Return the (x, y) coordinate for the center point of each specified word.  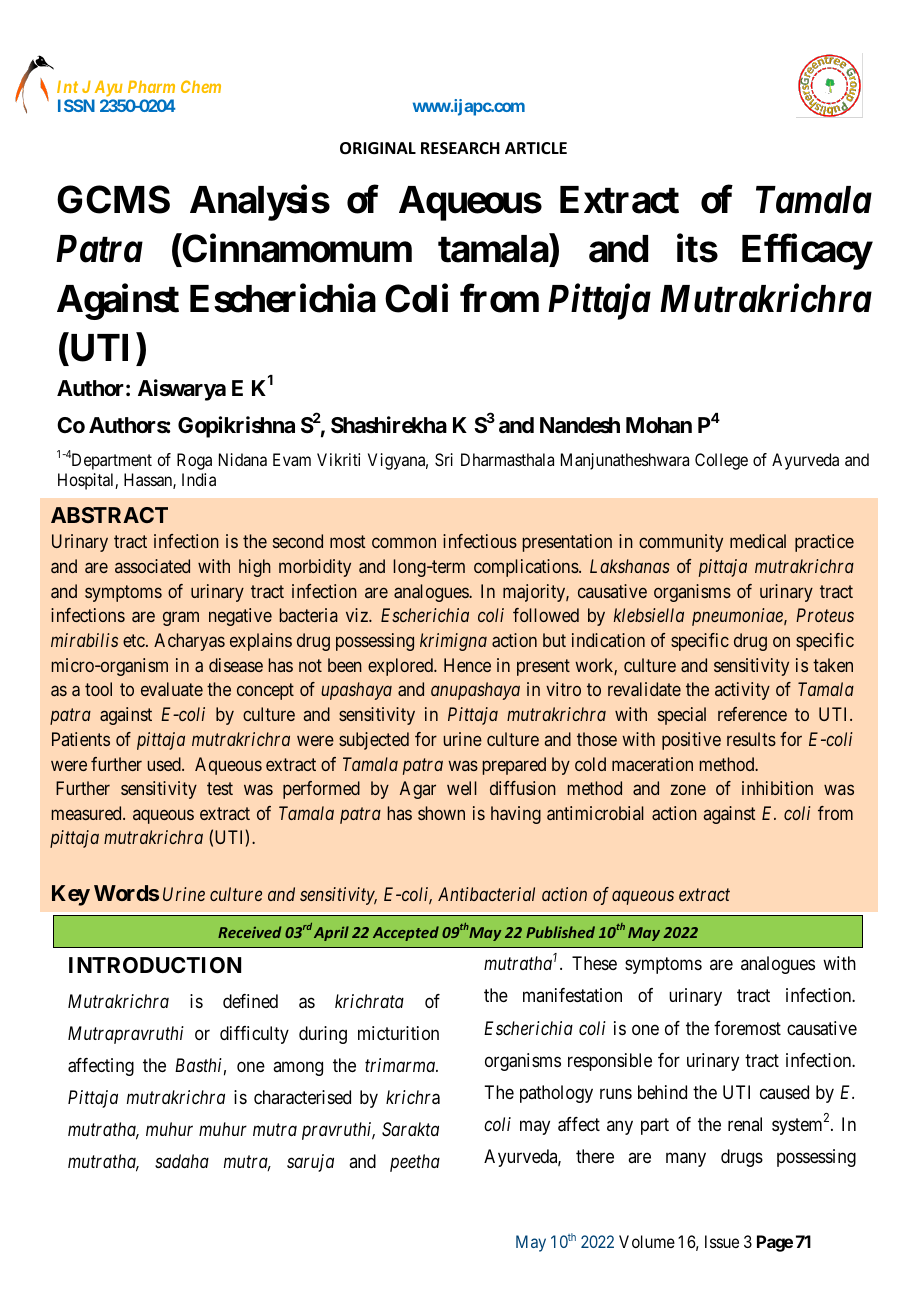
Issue (722, 1241)
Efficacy (807, 252)
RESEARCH (460, 148)
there (595, 1156)
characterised (302, 1097)
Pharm (151, 86)
